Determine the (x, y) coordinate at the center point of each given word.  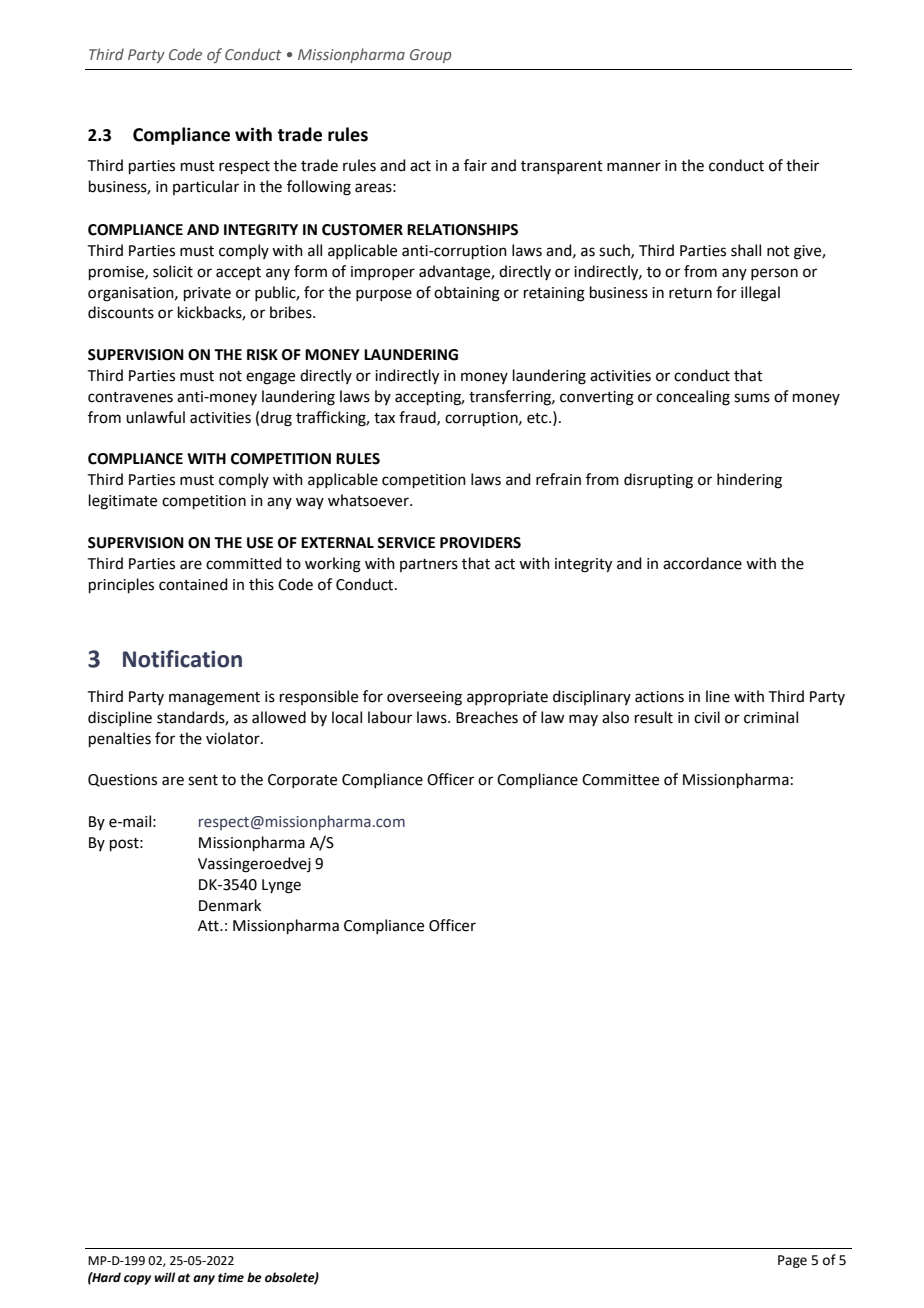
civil (707, 717)
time (231, 1278)
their (802, 165)
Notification (182, 659)
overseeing (424, 698)
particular (206, 187)
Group (430, 56)
